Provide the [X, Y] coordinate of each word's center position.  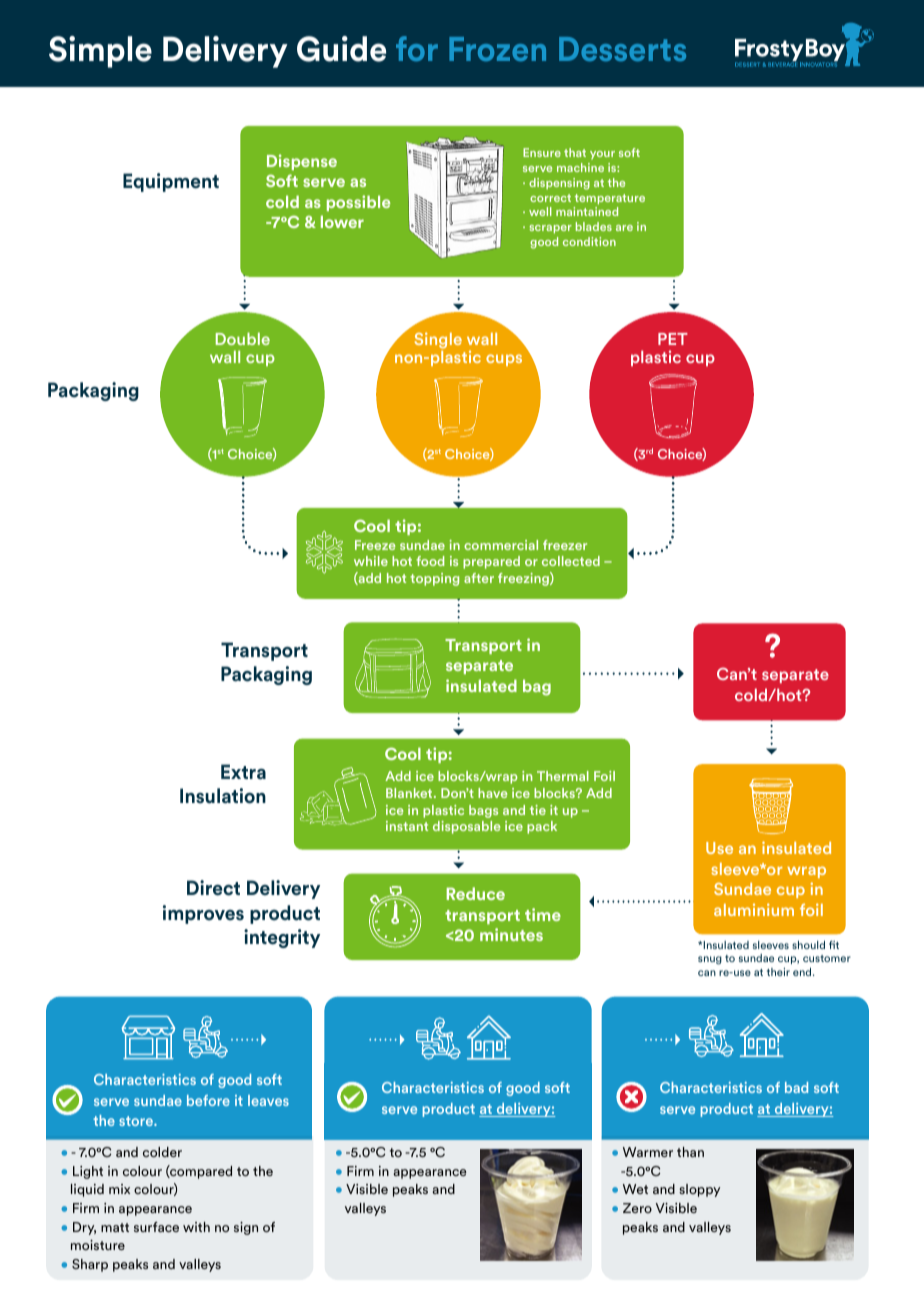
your [602, 155]
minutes [511, 934]
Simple [100, 52]
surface [156, 1227]
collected [571, 561]
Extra [243, 772]
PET [673, 339]
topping [434, 579]
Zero [637, 1208]
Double [243, 338]
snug [710, 960]
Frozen [497, 49]
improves [203, 914]
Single [438, 340]
